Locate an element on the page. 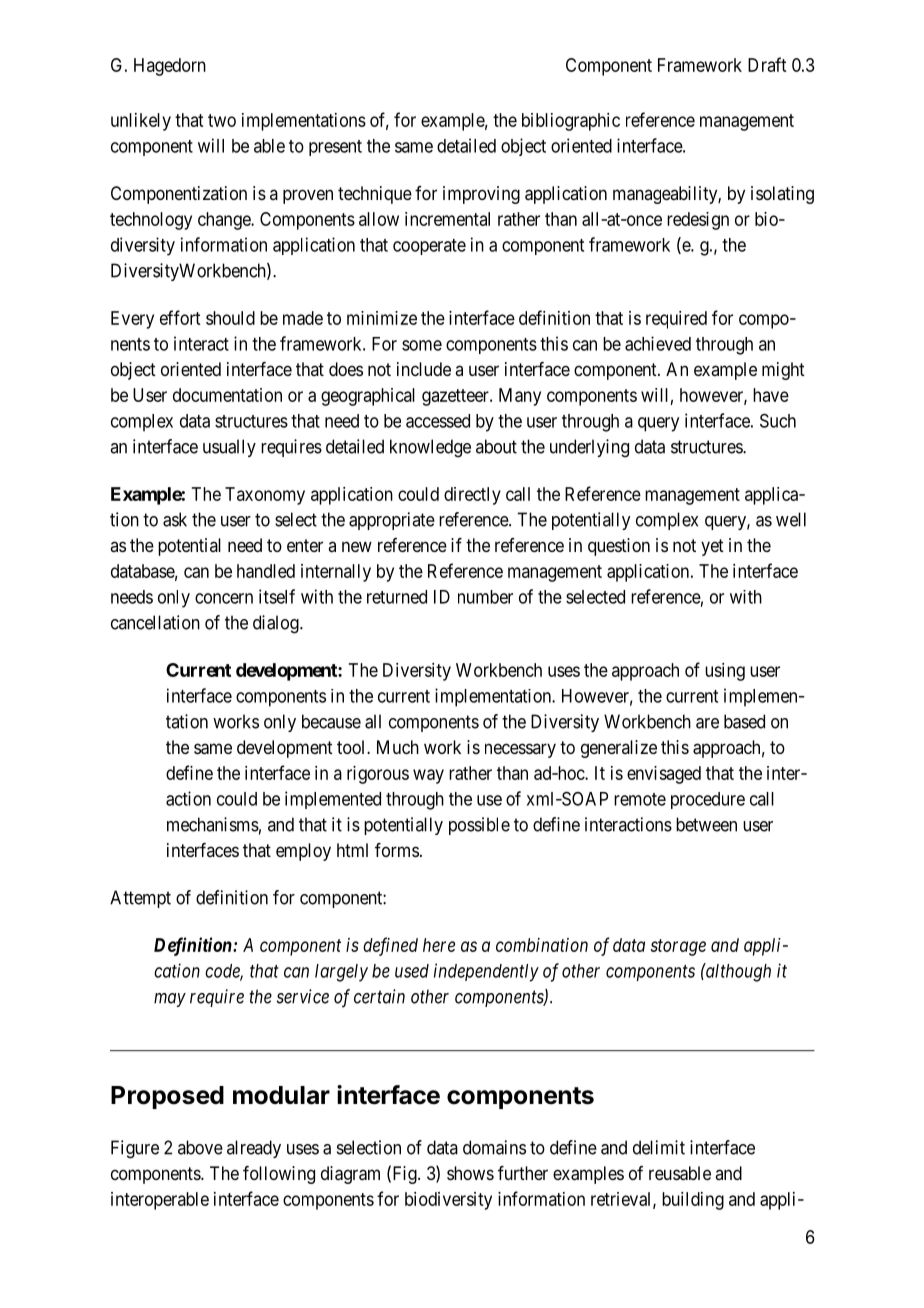  using is located at coordinates (725, 672).
